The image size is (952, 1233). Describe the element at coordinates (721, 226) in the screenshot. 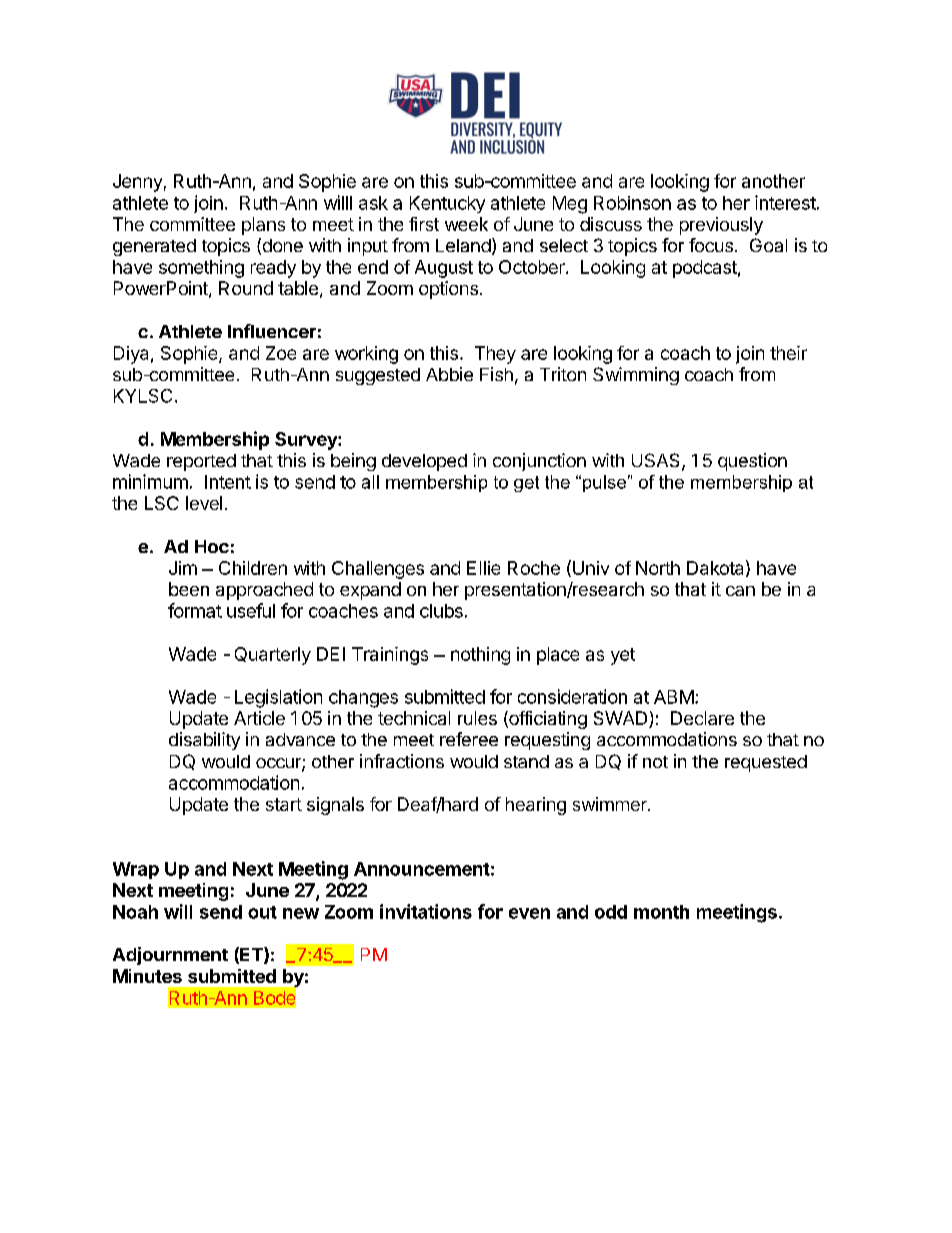

I see `previously` at that location.
